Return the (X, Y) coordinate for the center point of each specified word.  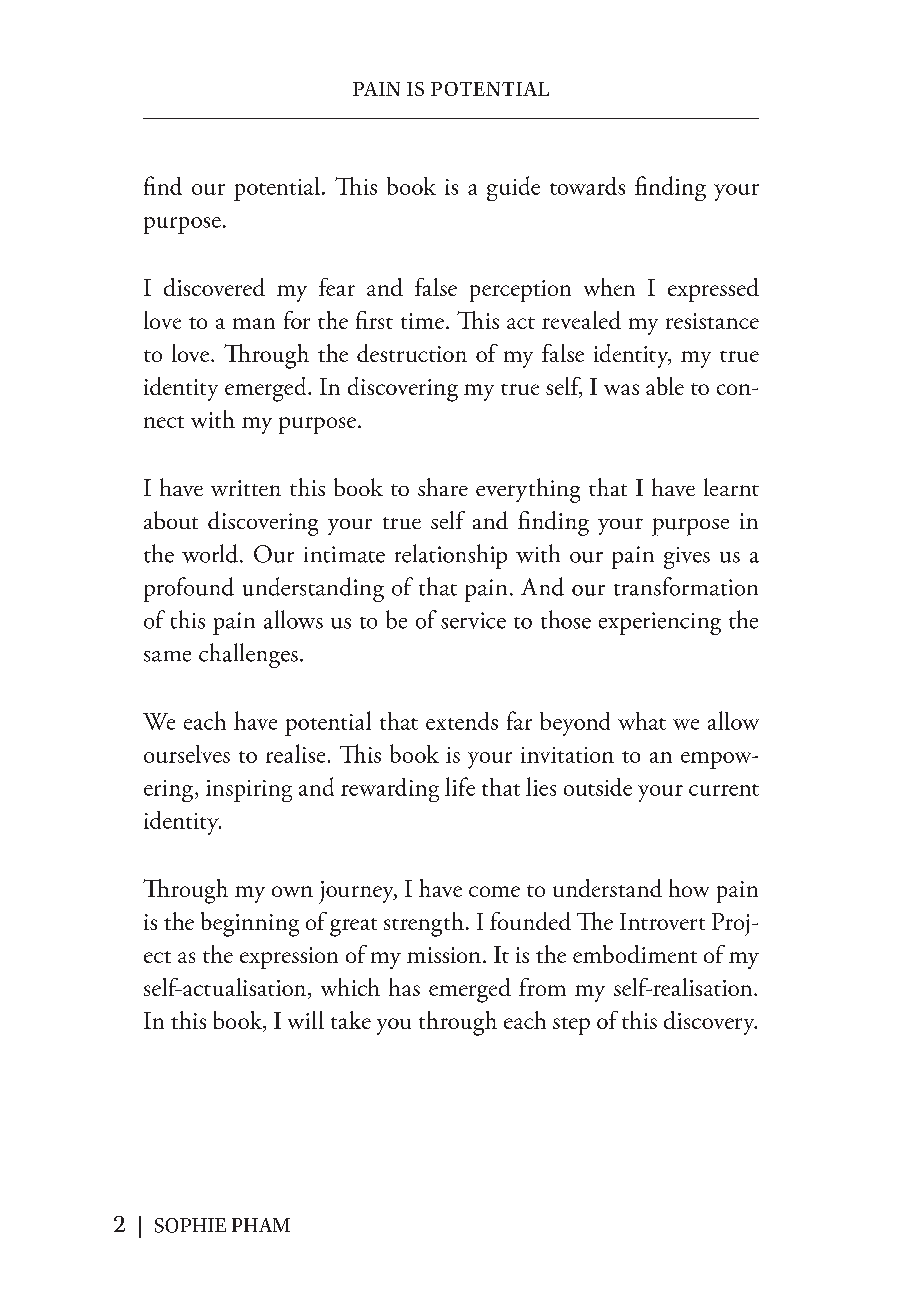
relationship (451, 556)
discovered (214, 287)
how (689, 888)
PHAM (261, 1225)
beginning (250, 924)
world (210, 553)
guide (513, 188)
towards (587, 186)
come (494, 891)
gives (687, 558)
